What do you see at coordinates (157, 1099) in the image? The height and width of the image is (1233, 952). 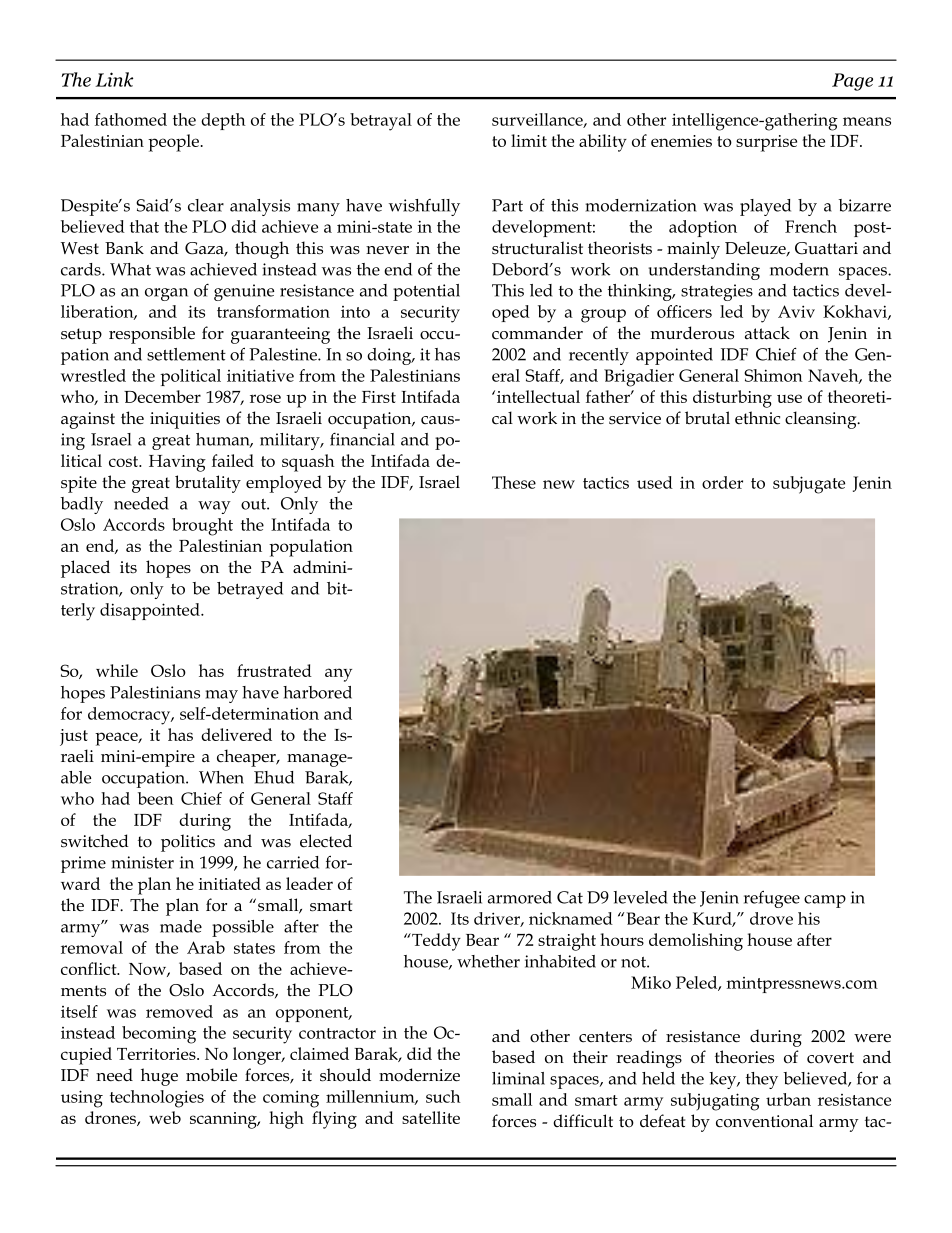 I see `technologies` at bounding box center [157, 1099].
